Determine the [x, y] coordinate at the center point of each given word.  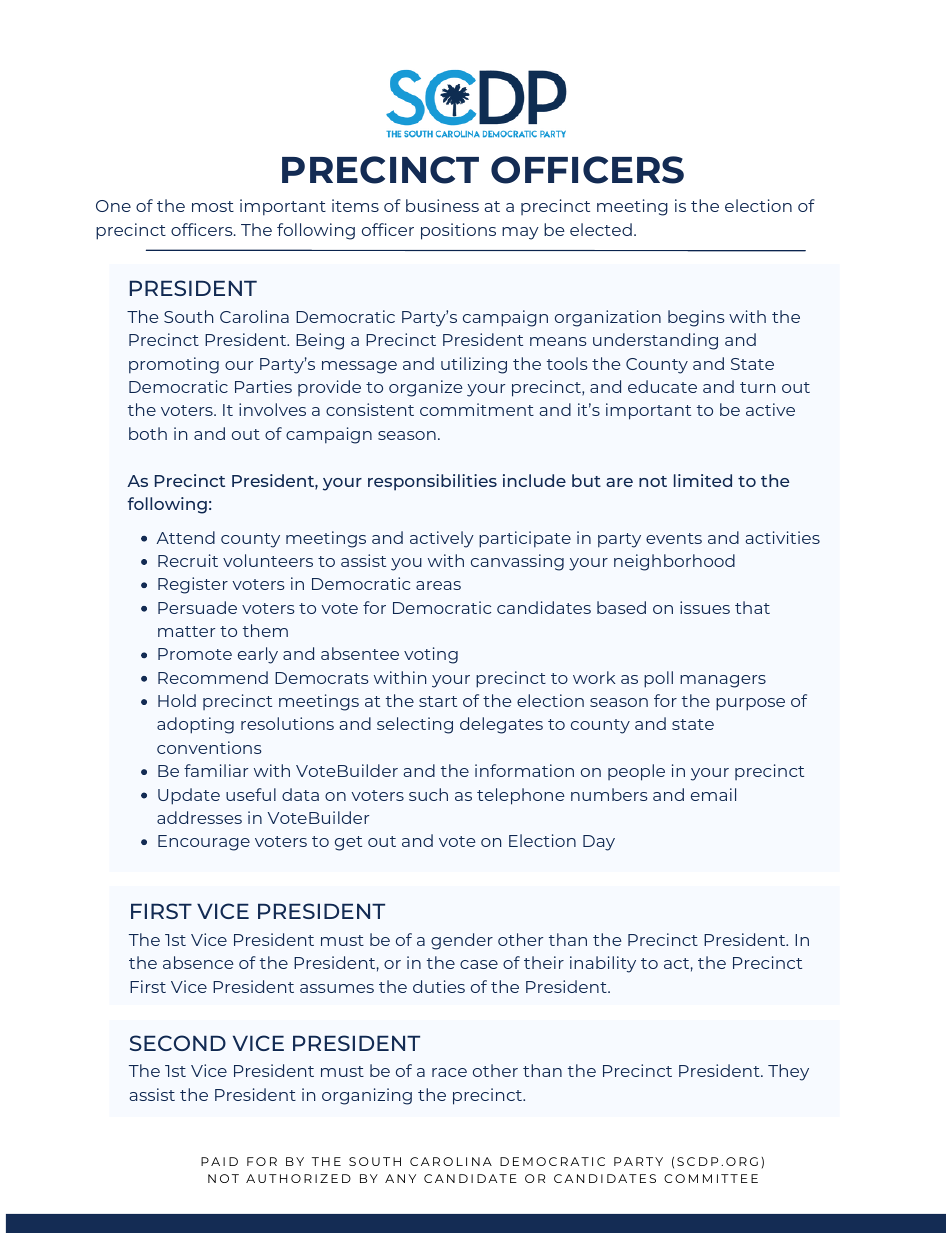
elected [601, 229]
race [449, 1072]
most [213, 206]
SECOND [178, 1043]
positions [458, 231]
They [788, 1072]
